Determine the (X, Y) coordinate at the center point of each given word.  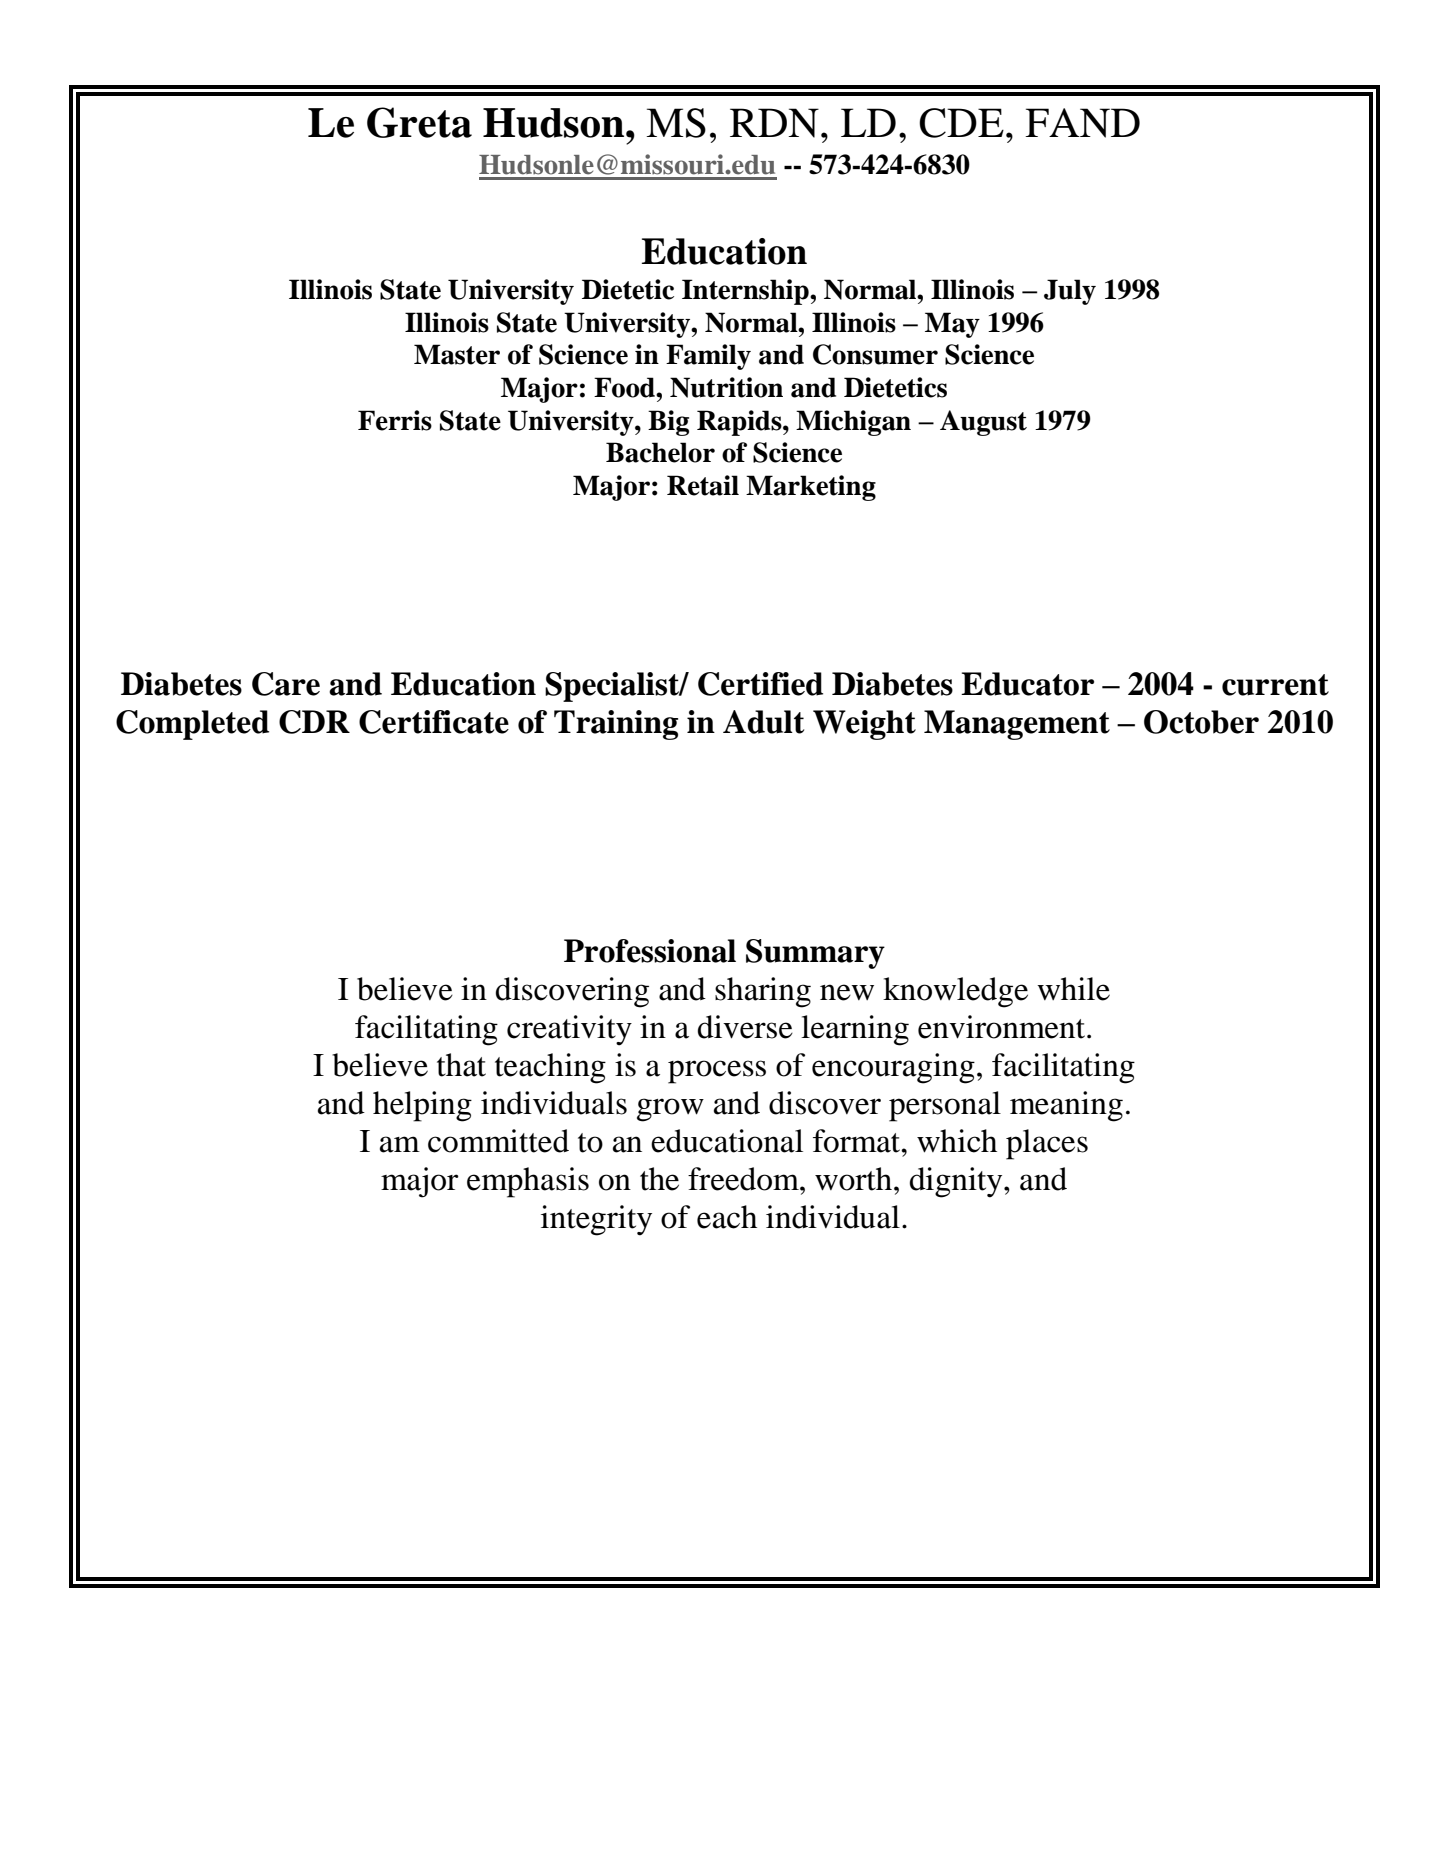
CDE (961, 123)
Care (286, 684)
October (1201, 722)
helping (422, 1106)
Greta (419, 122)
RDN (774, 123)
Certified (760, 684)
